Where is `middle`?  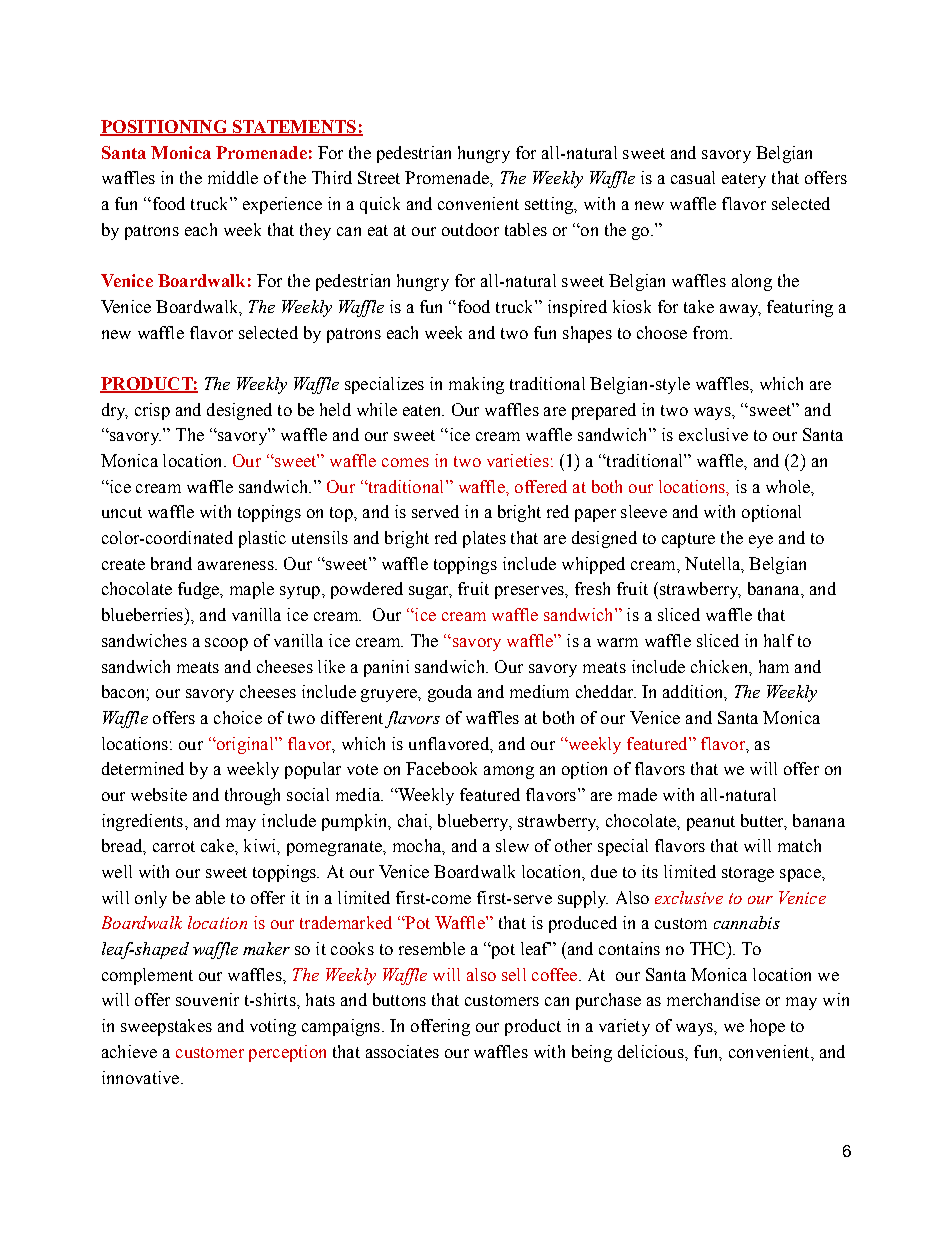
middle is located at coordinates (233, 177).
